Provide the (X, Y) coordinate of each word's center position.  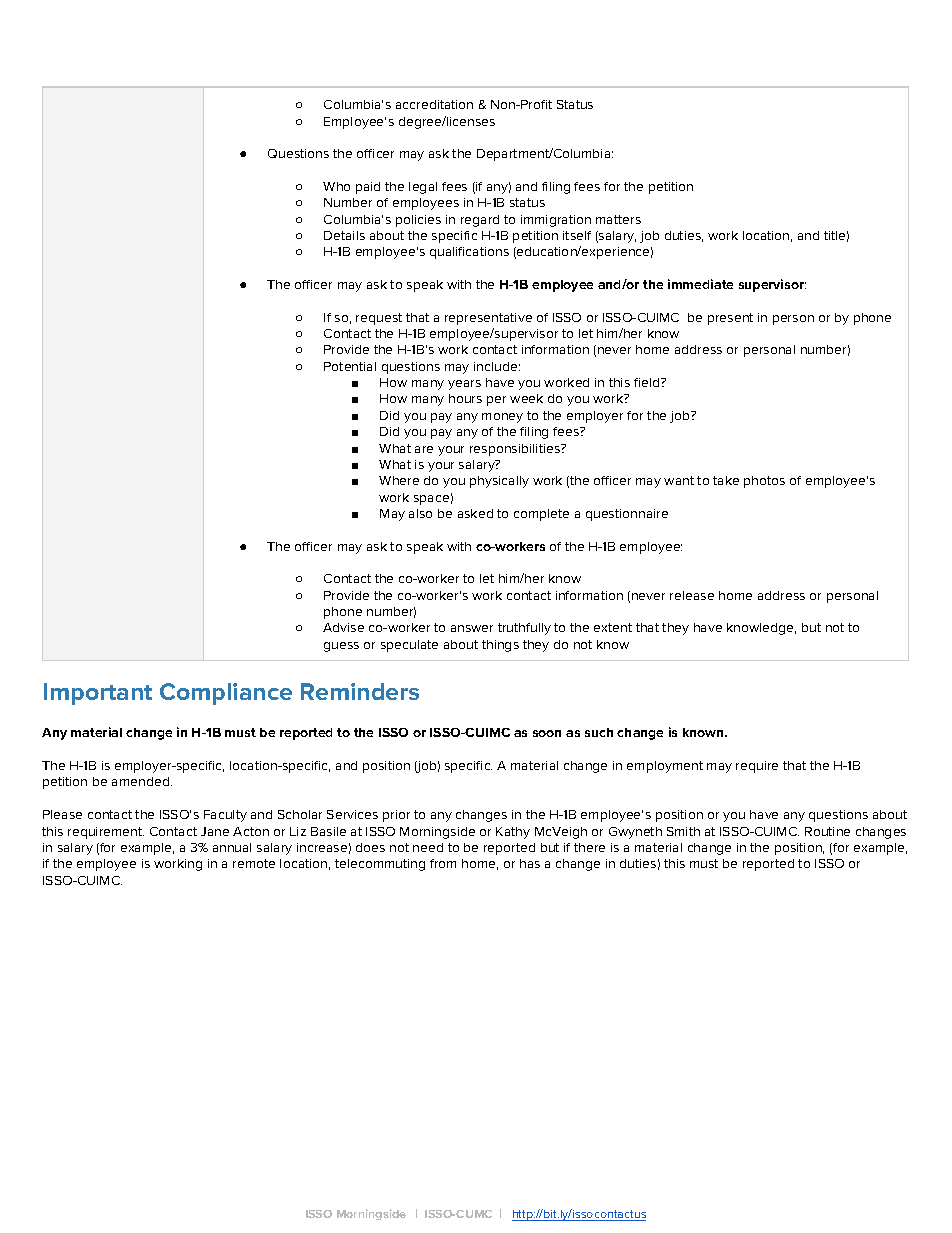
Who (336, 186)
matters (618, 219)
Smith (683, 831)
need (428, 847)
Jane (215, 831)
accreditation (434, 104)
